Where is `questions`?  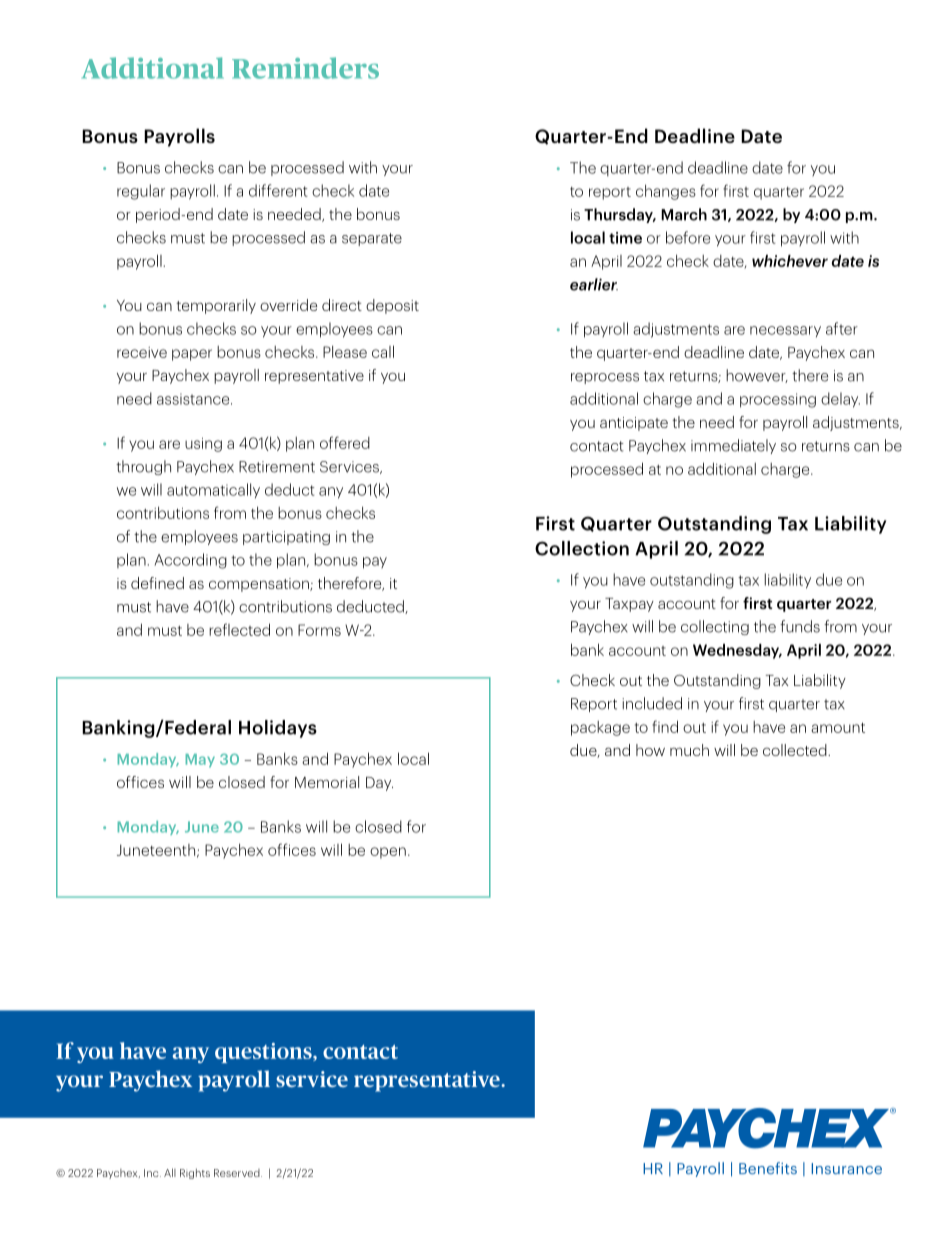 questions is located at coordinates (264, 1053).
